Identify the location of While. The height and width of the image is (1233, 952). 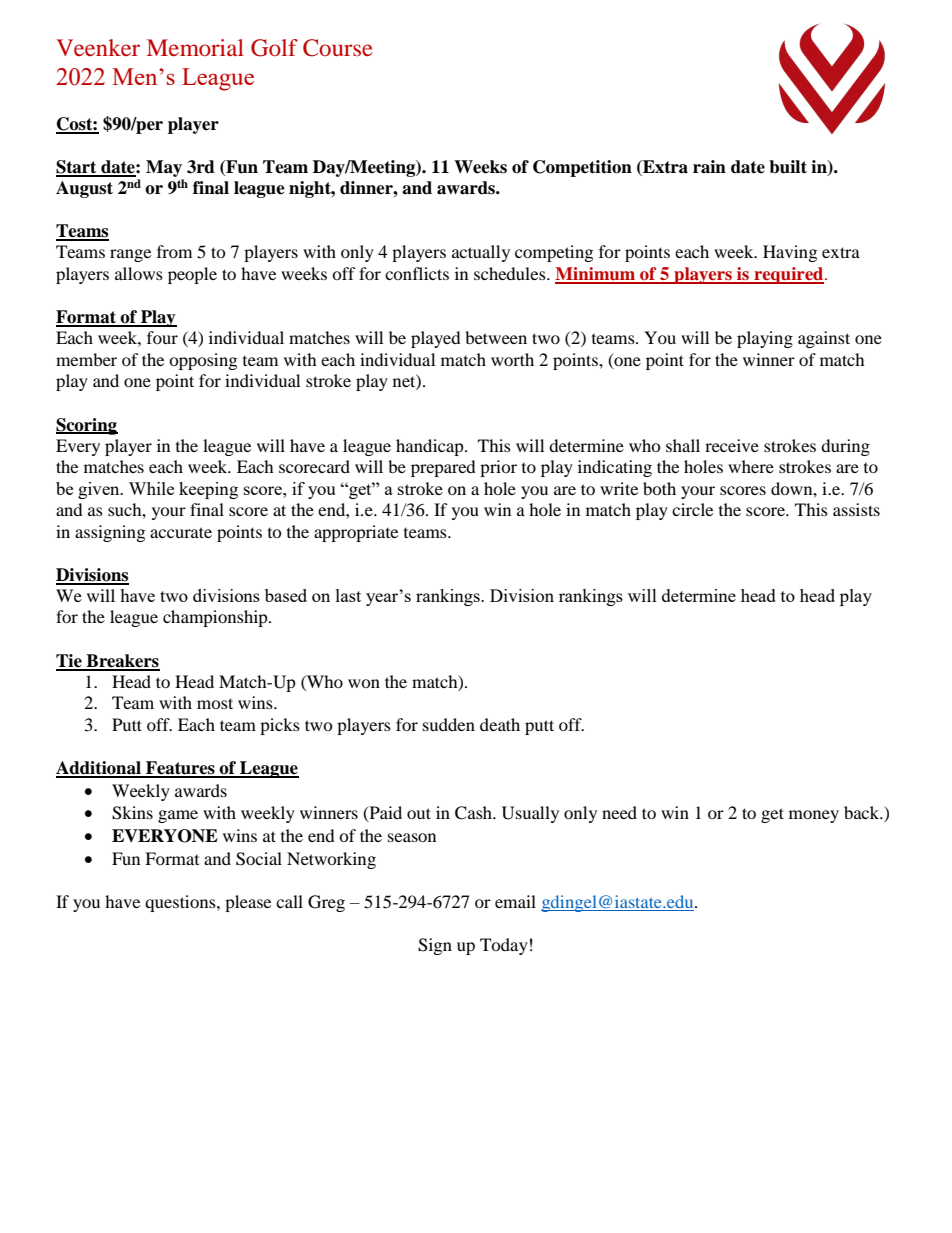
(151, 488).
